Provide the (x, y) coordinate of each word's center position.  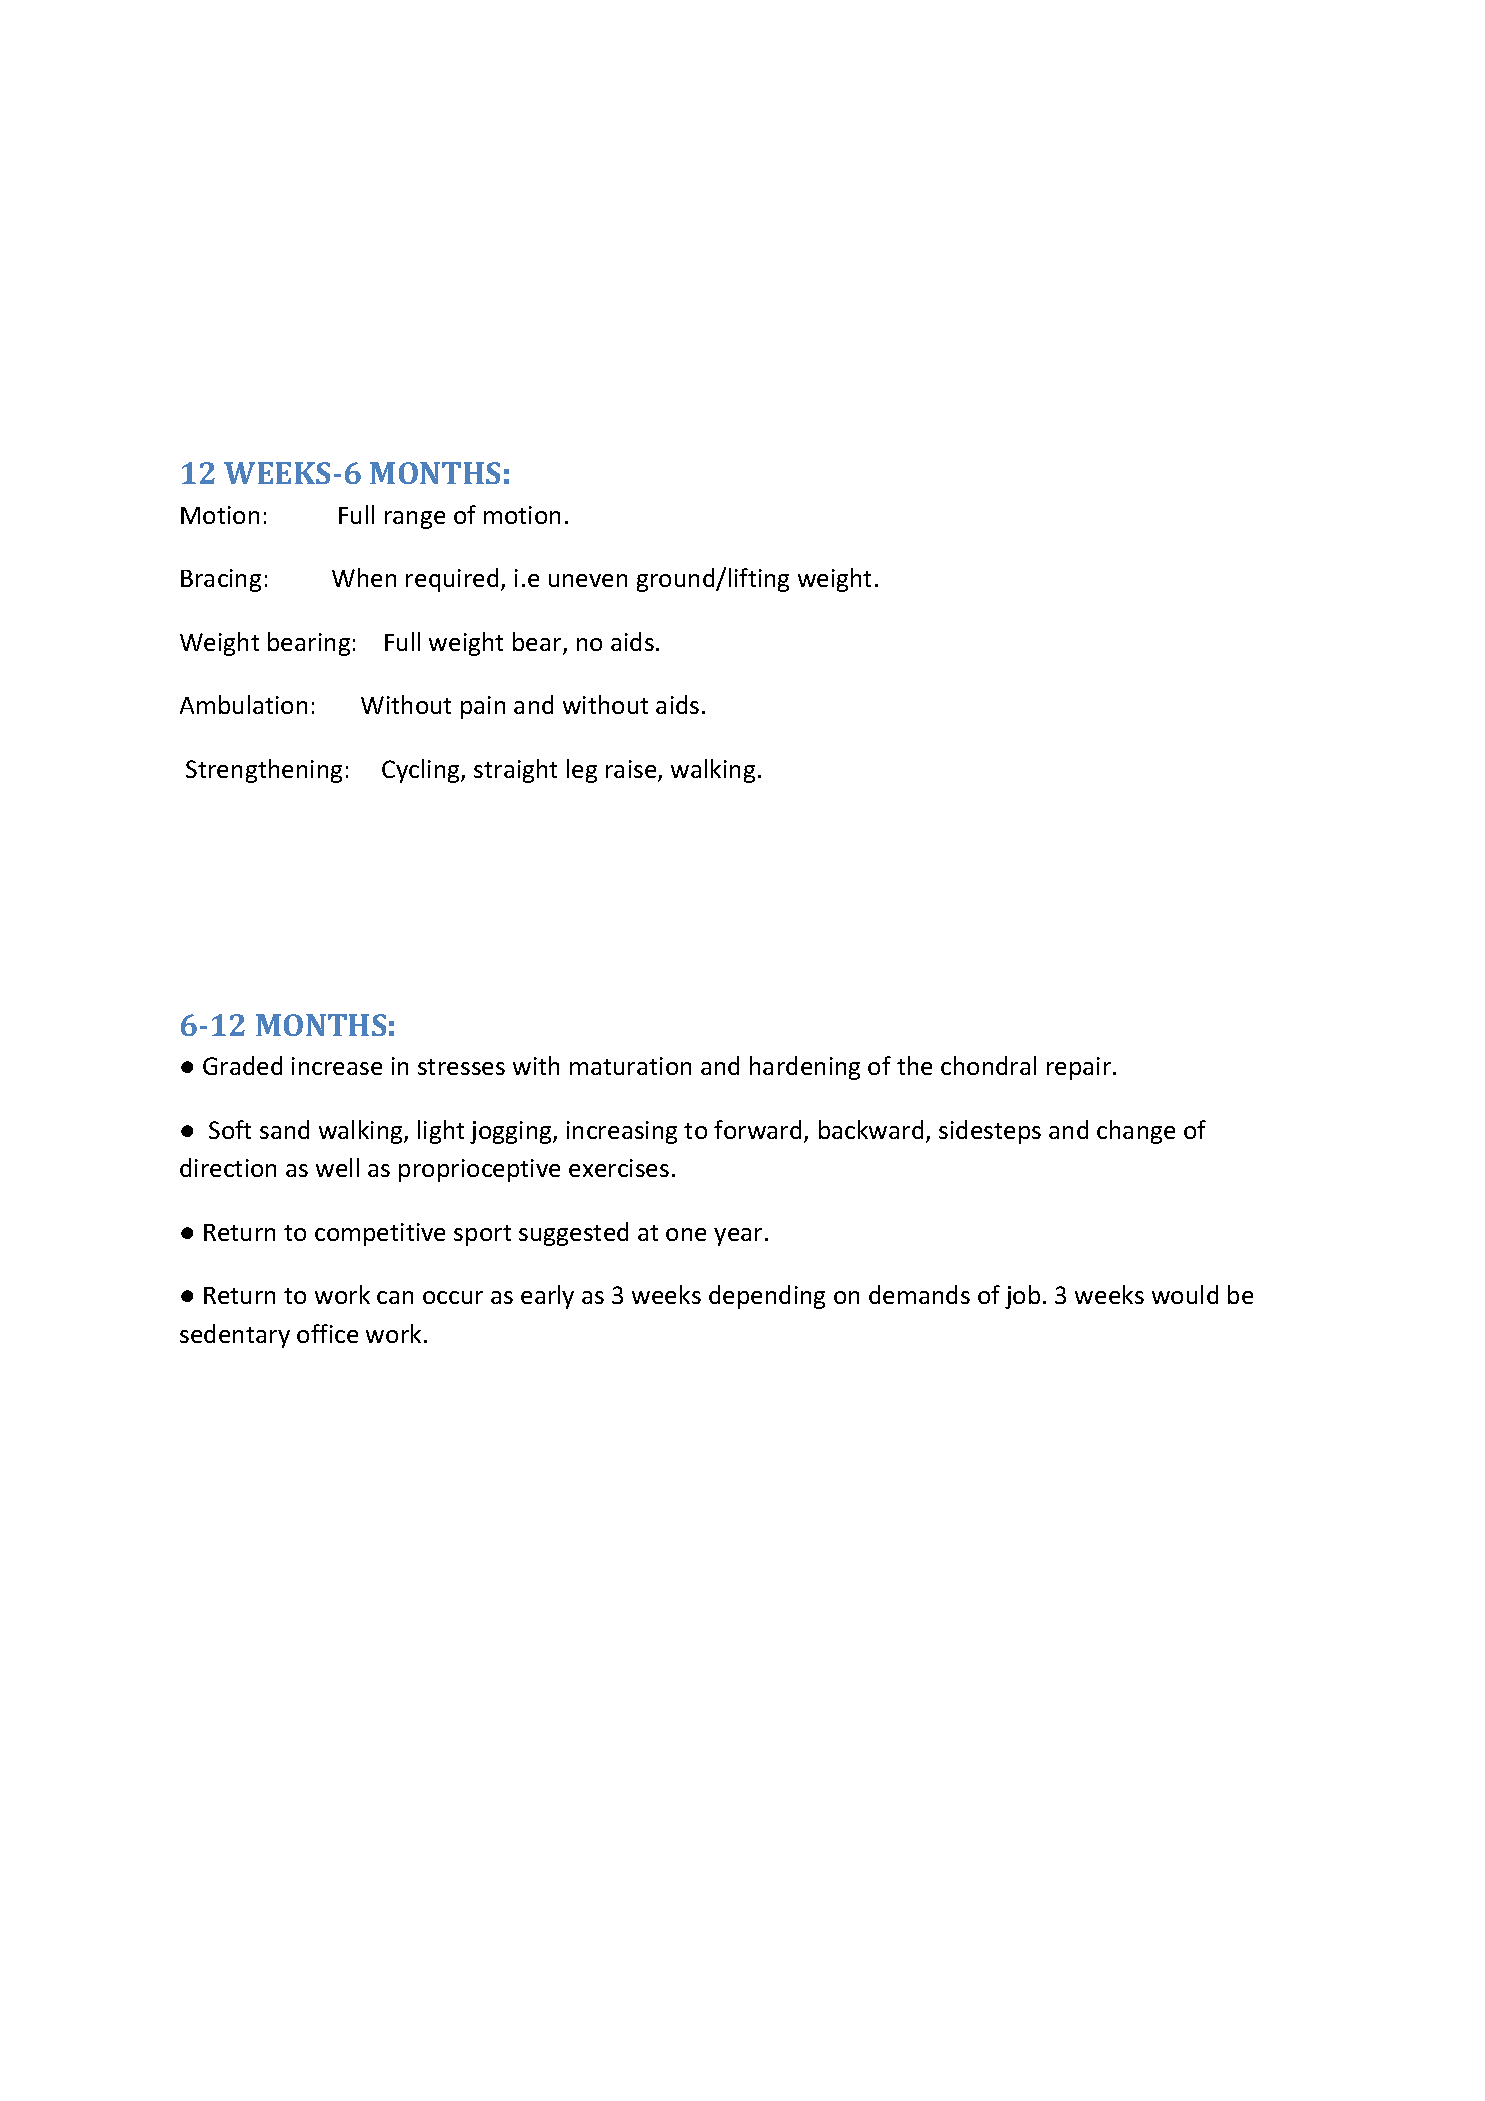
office (327, 1333)
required (452, 580)
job (1022, 1297)
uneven (588, 580)
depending (767, 1297)
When (364, 577)
